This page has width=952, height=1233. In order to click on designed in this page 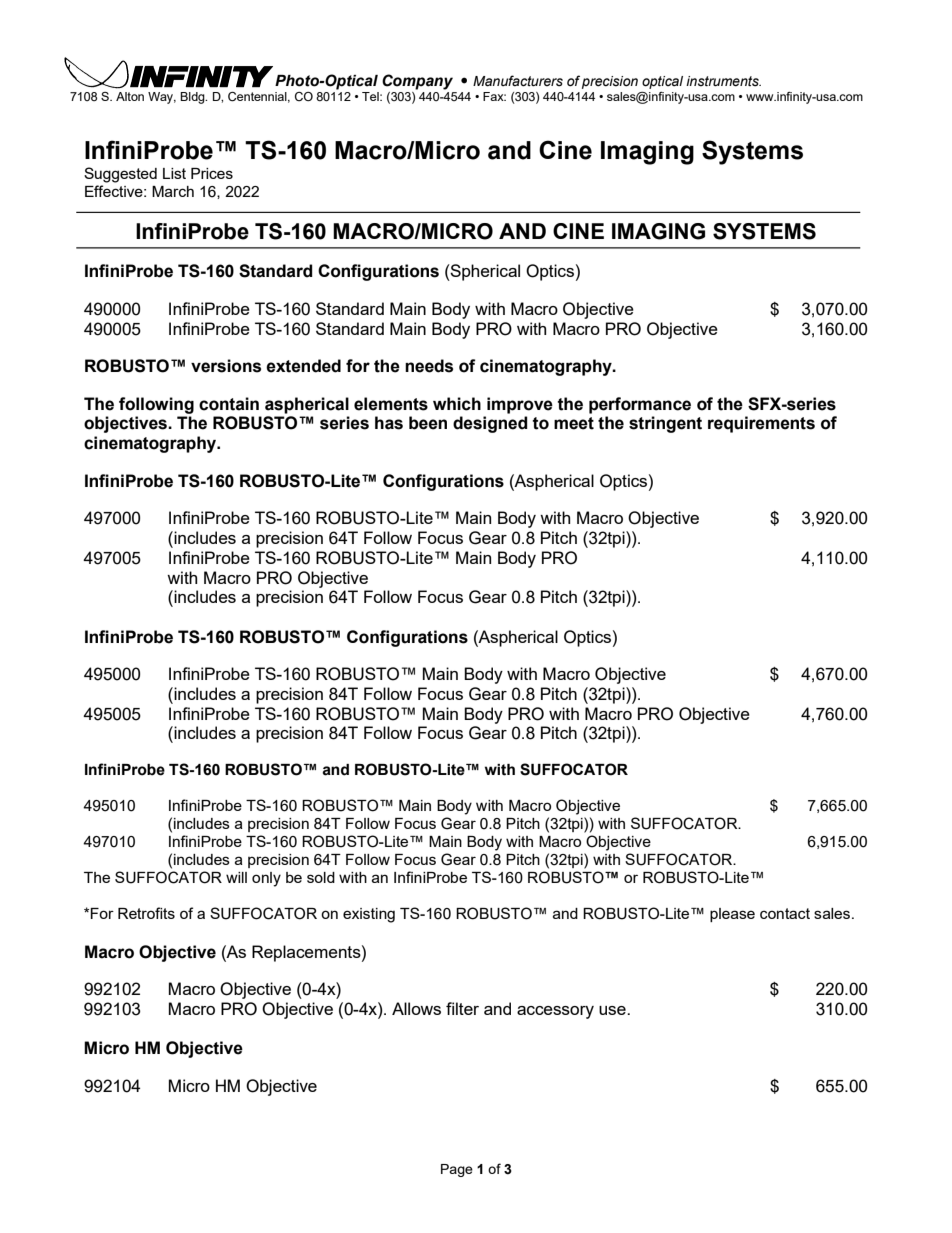, I will do `click(490, 424)`.
